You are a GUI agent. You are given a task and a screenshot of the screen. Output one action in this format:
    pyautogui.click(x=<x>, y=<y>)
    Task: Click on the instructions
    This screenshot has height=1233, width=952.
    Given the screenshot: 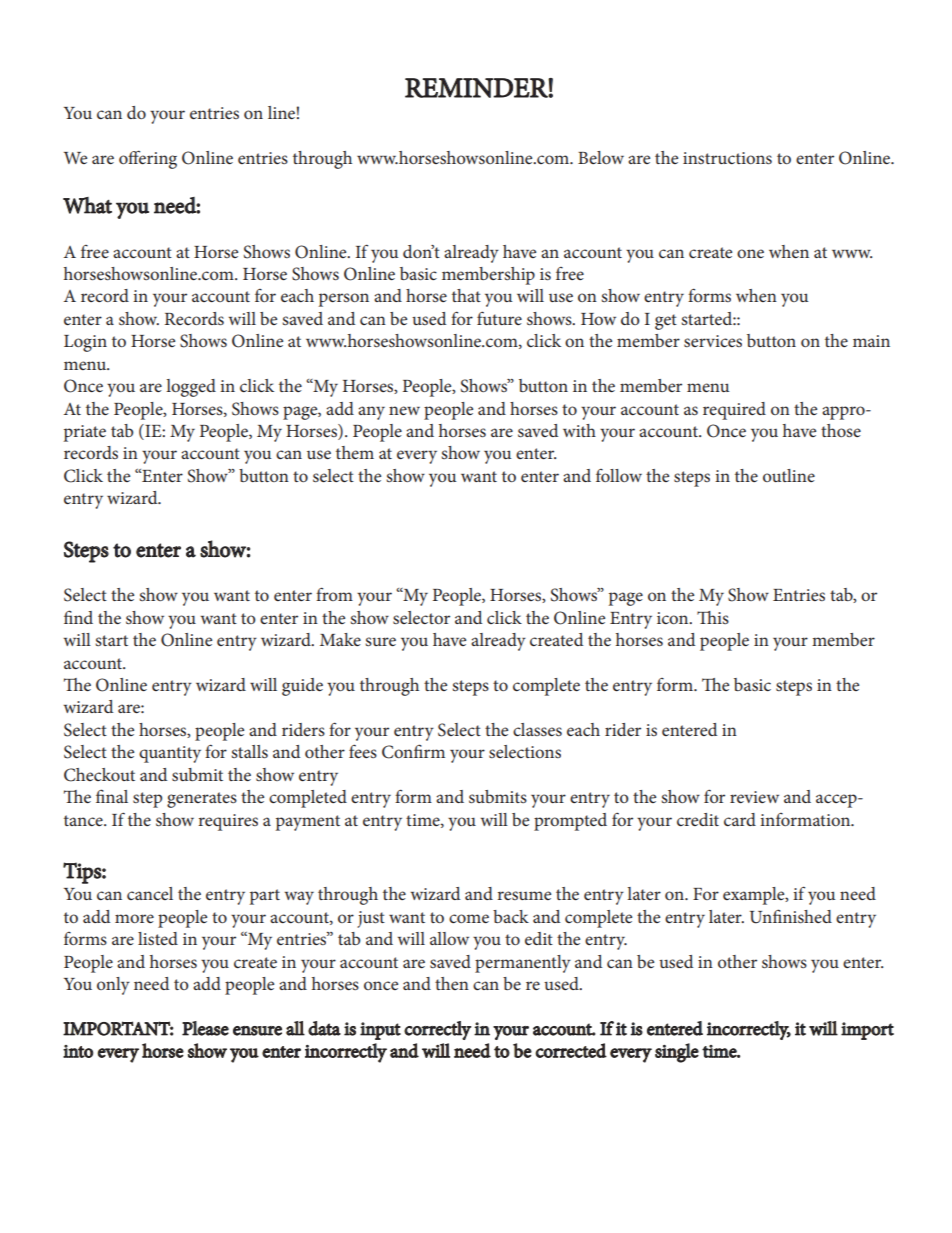 What is the action you would take?
    pyautogui.click(x=727, y=158)
